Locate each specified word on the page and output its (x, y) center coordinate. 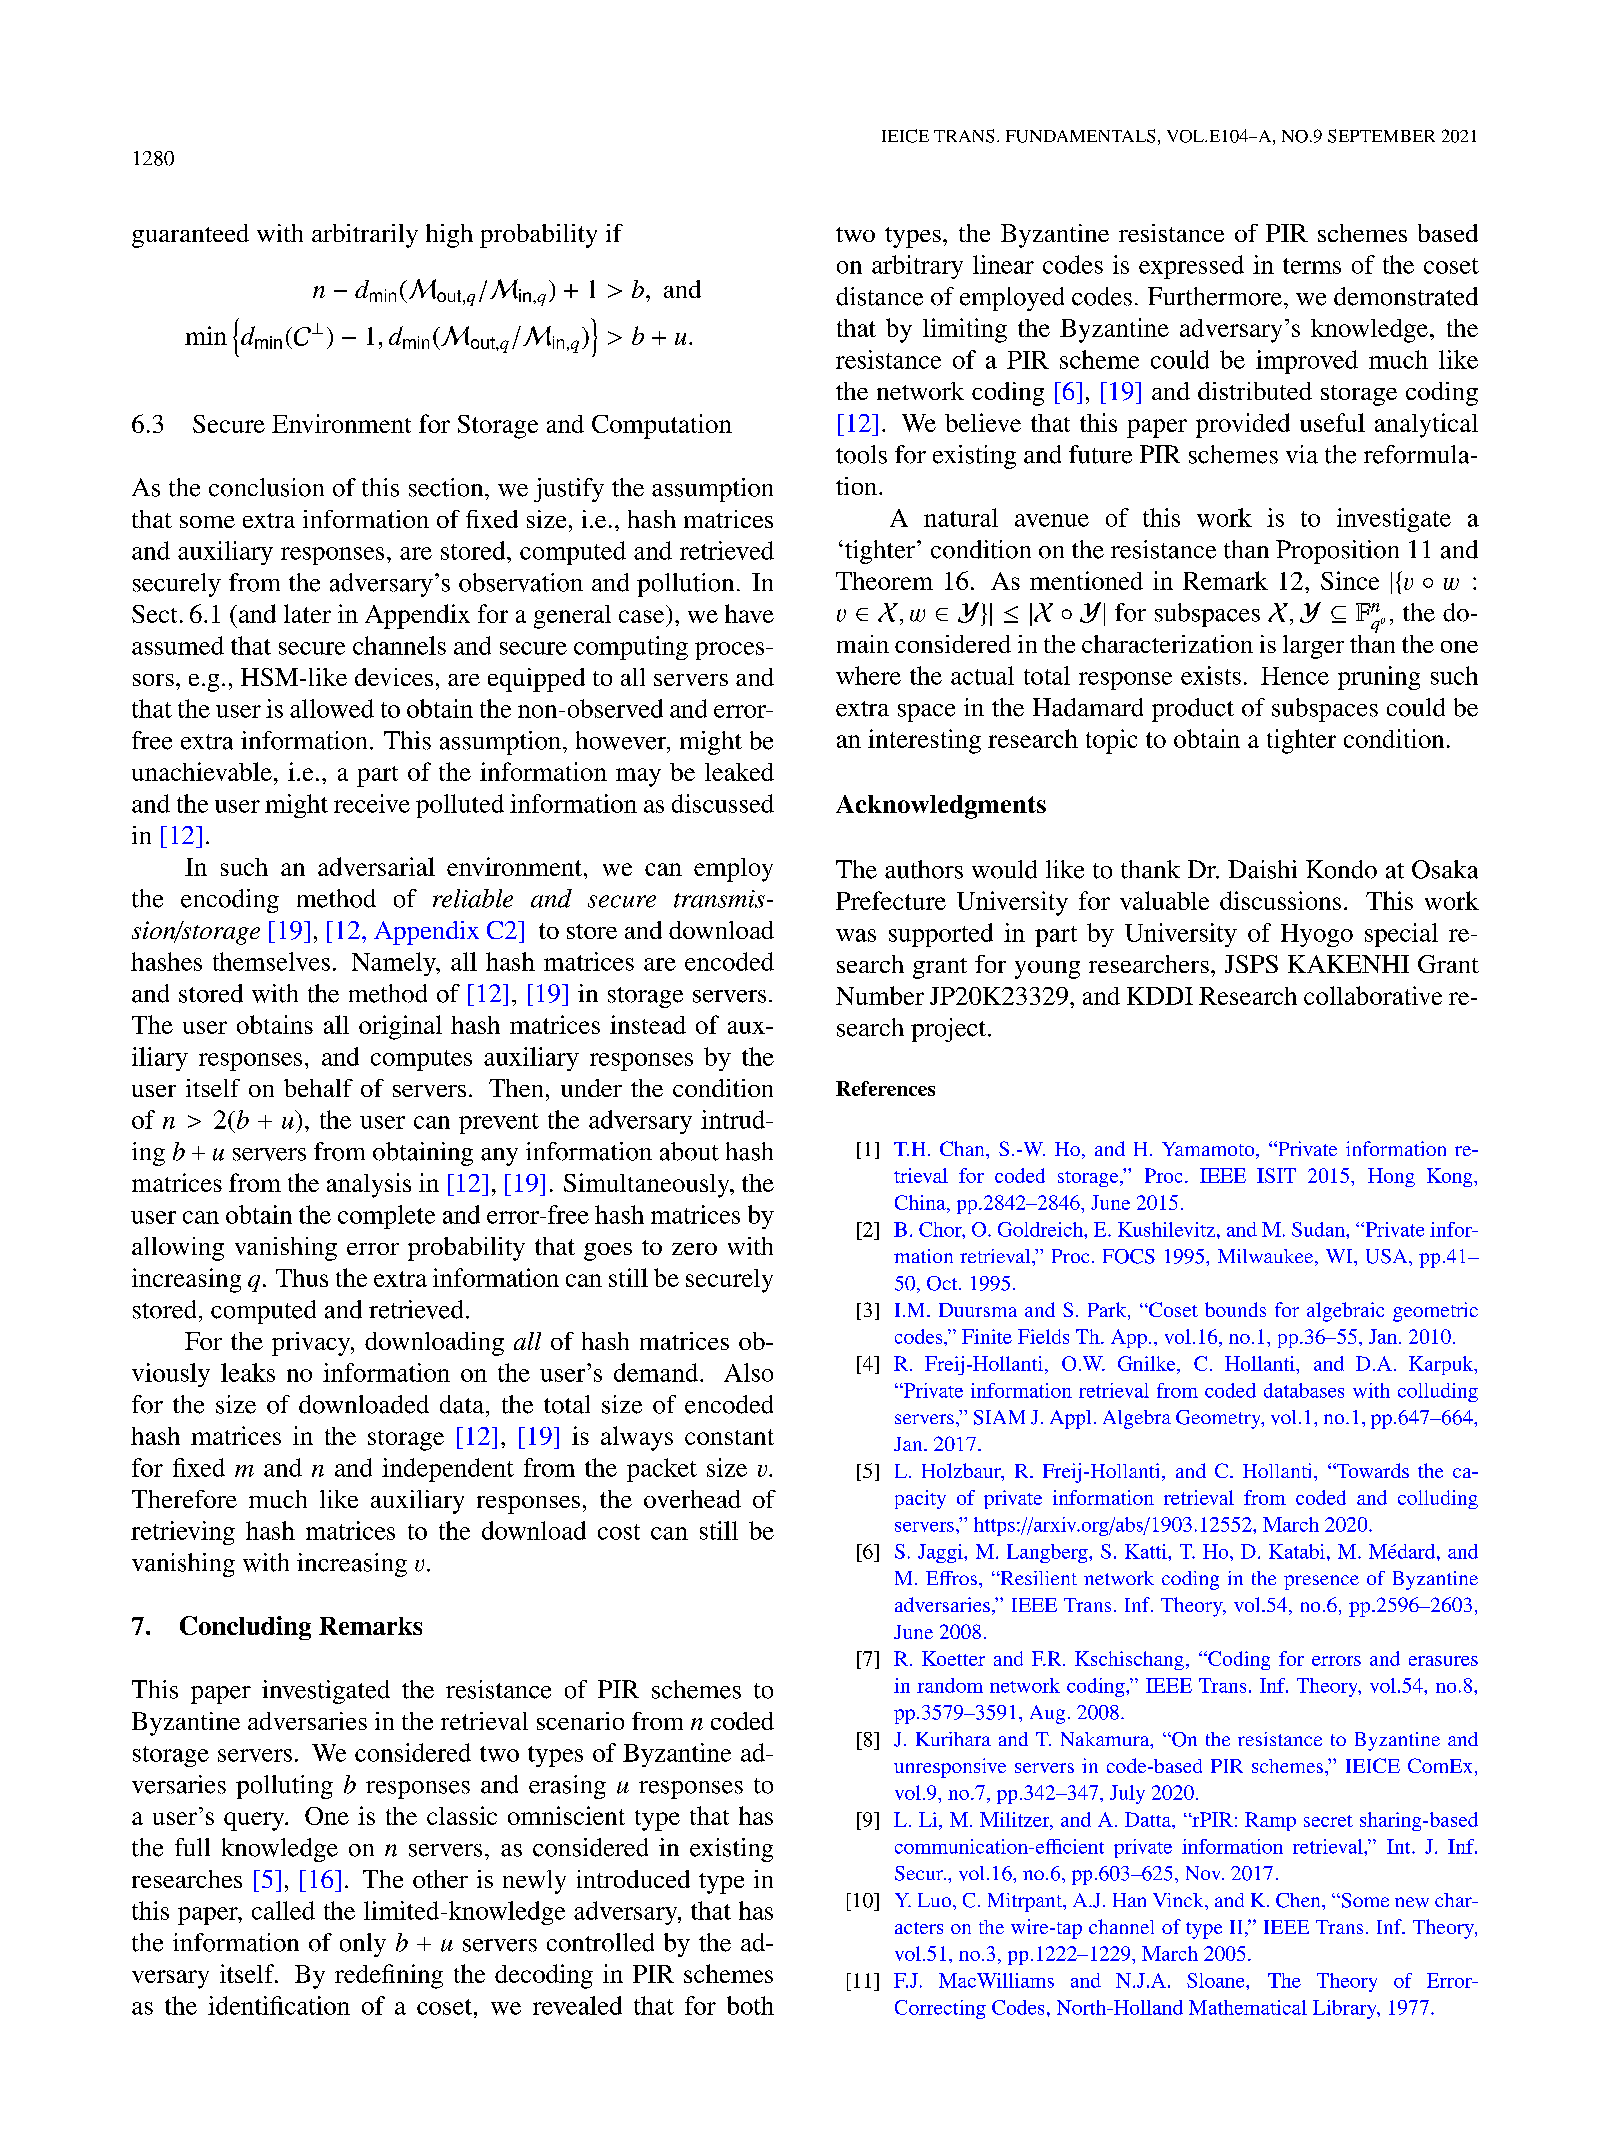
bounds (1235, 1309)
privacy (312, 1344)
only (363, 1945)
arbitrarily (365, 236)
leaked (739, 772)
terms (1312, 266)
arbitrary (917, 267)
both (750, 2005)
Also (748, 1372)
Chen (1299, 1900)
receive (372, 803)
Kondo (1341, 869)
